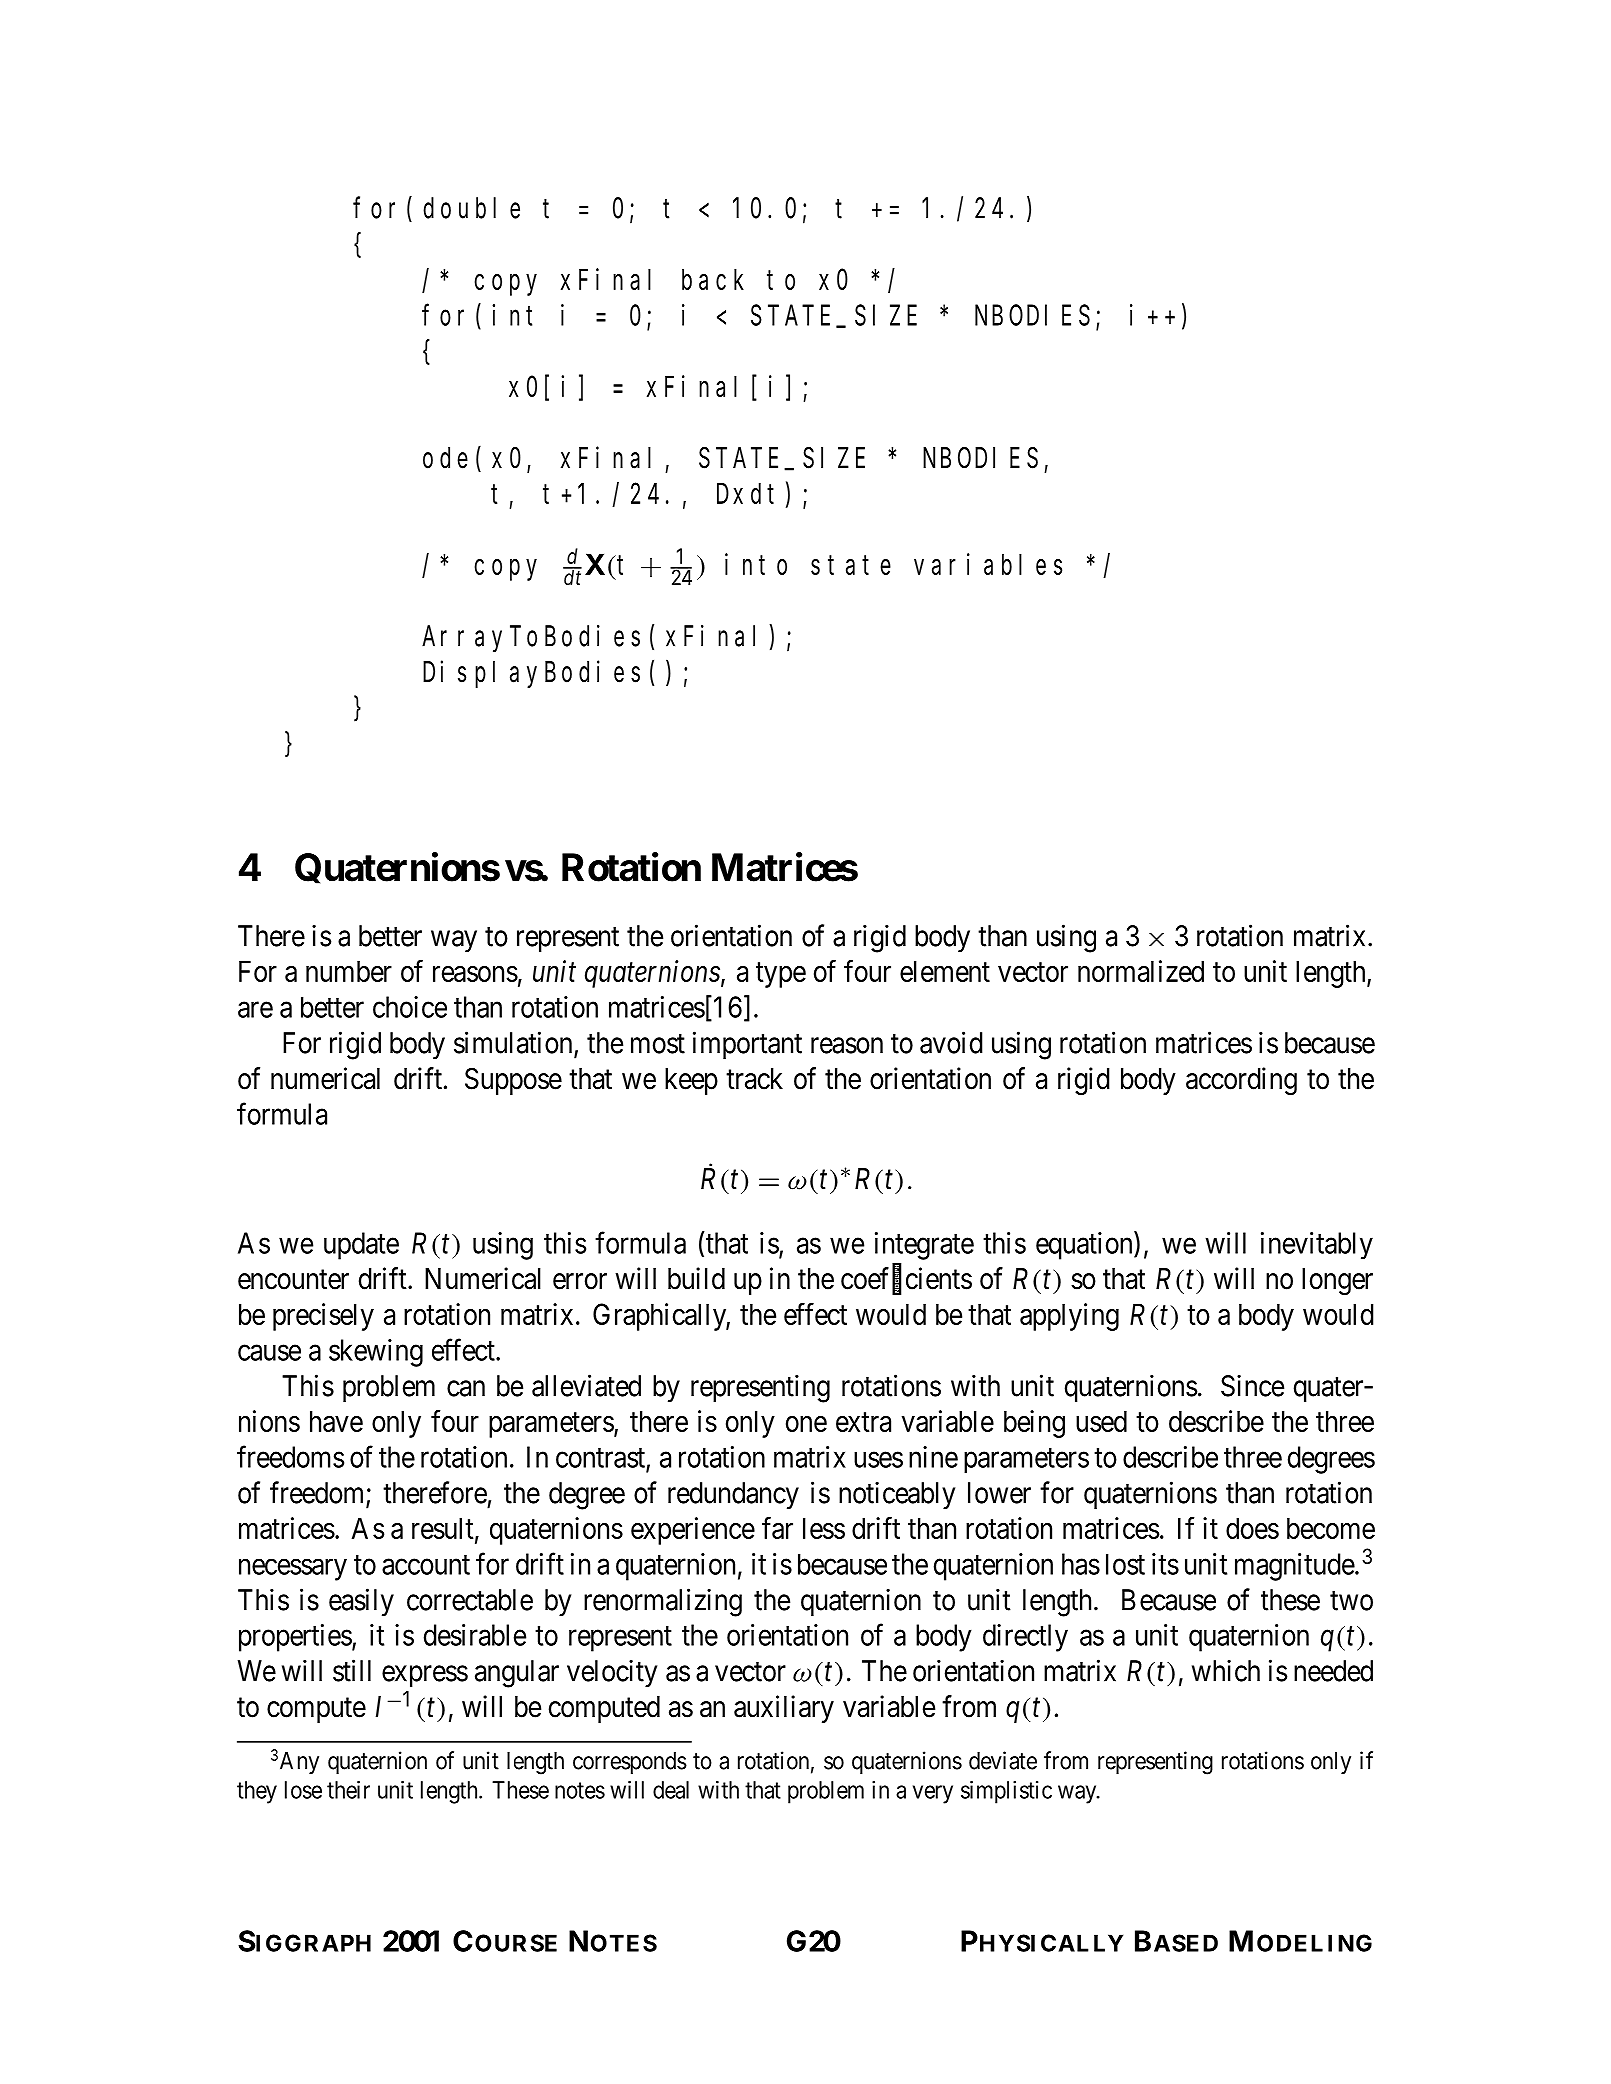  Describe the element at coordinates (777, 1528) in the screenshot. I see `far` at that location.
